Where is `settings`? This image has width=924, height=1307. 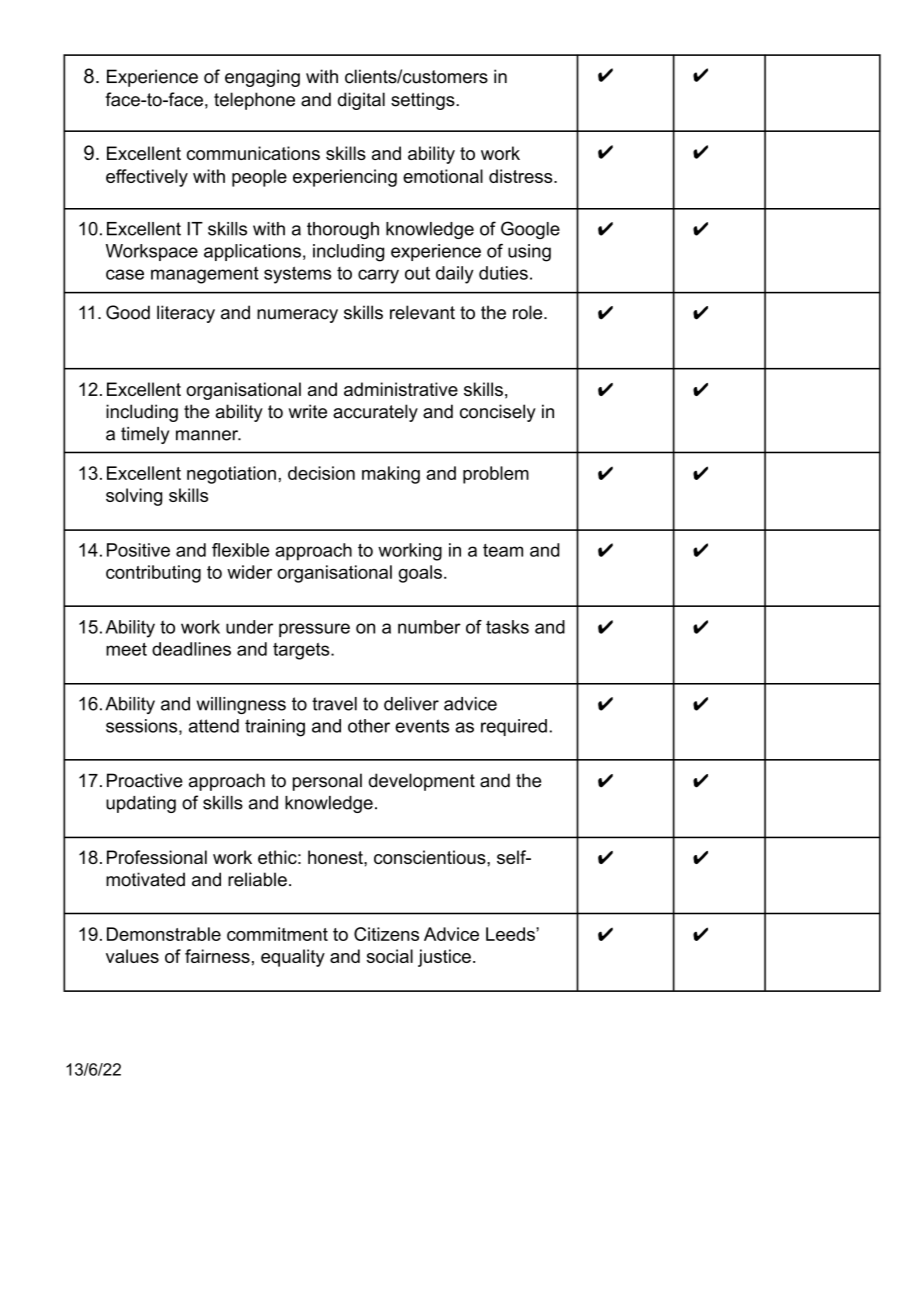 settings is located at coordinates (424, 101).
